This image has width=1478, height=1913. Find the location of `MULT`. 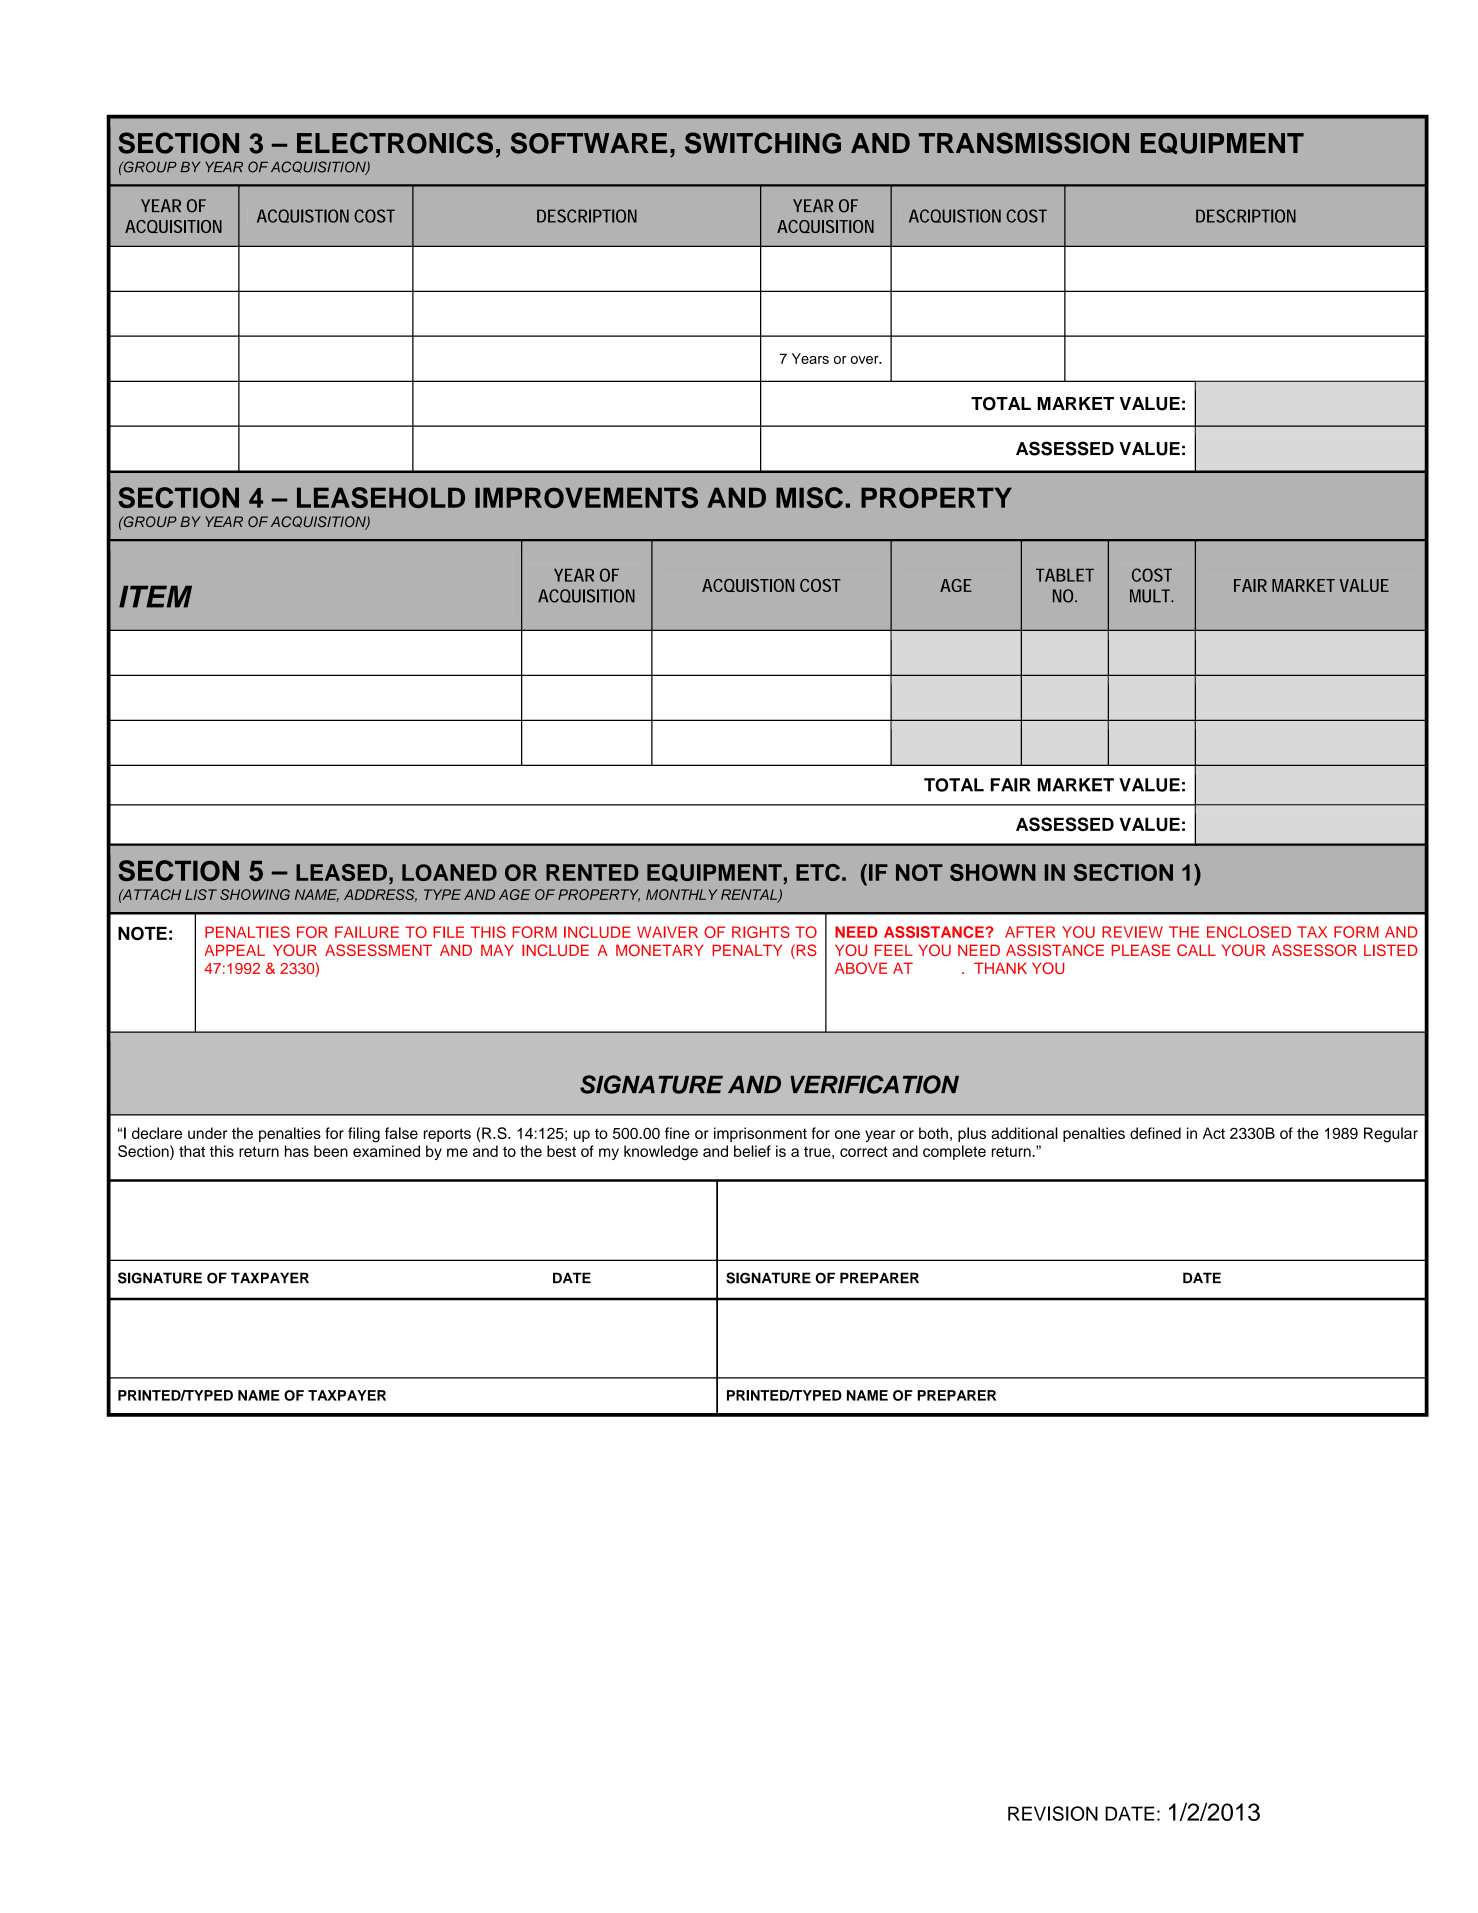

MULT is located at coordinates (1151, 596).
